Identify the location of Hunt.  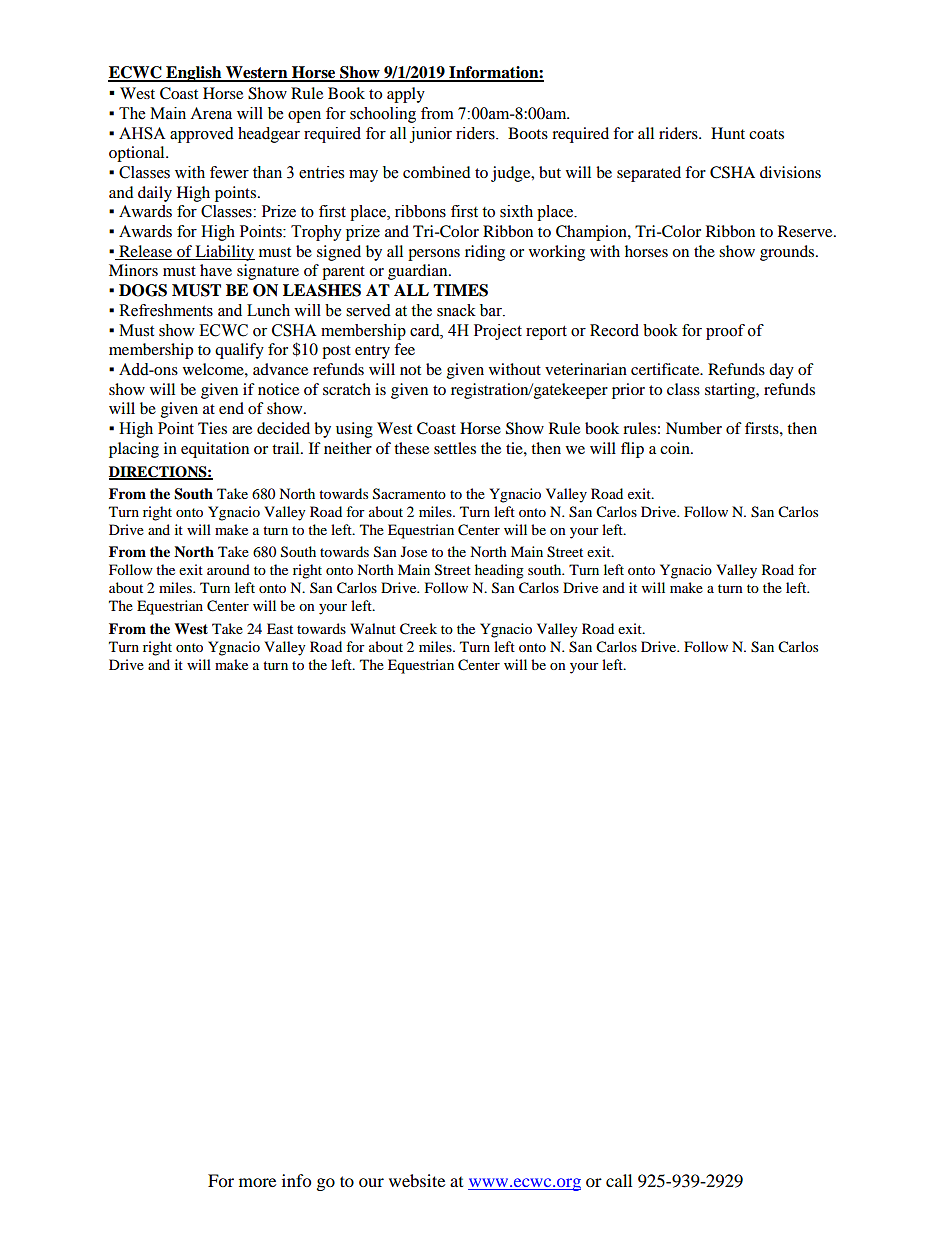
(728, 133).
